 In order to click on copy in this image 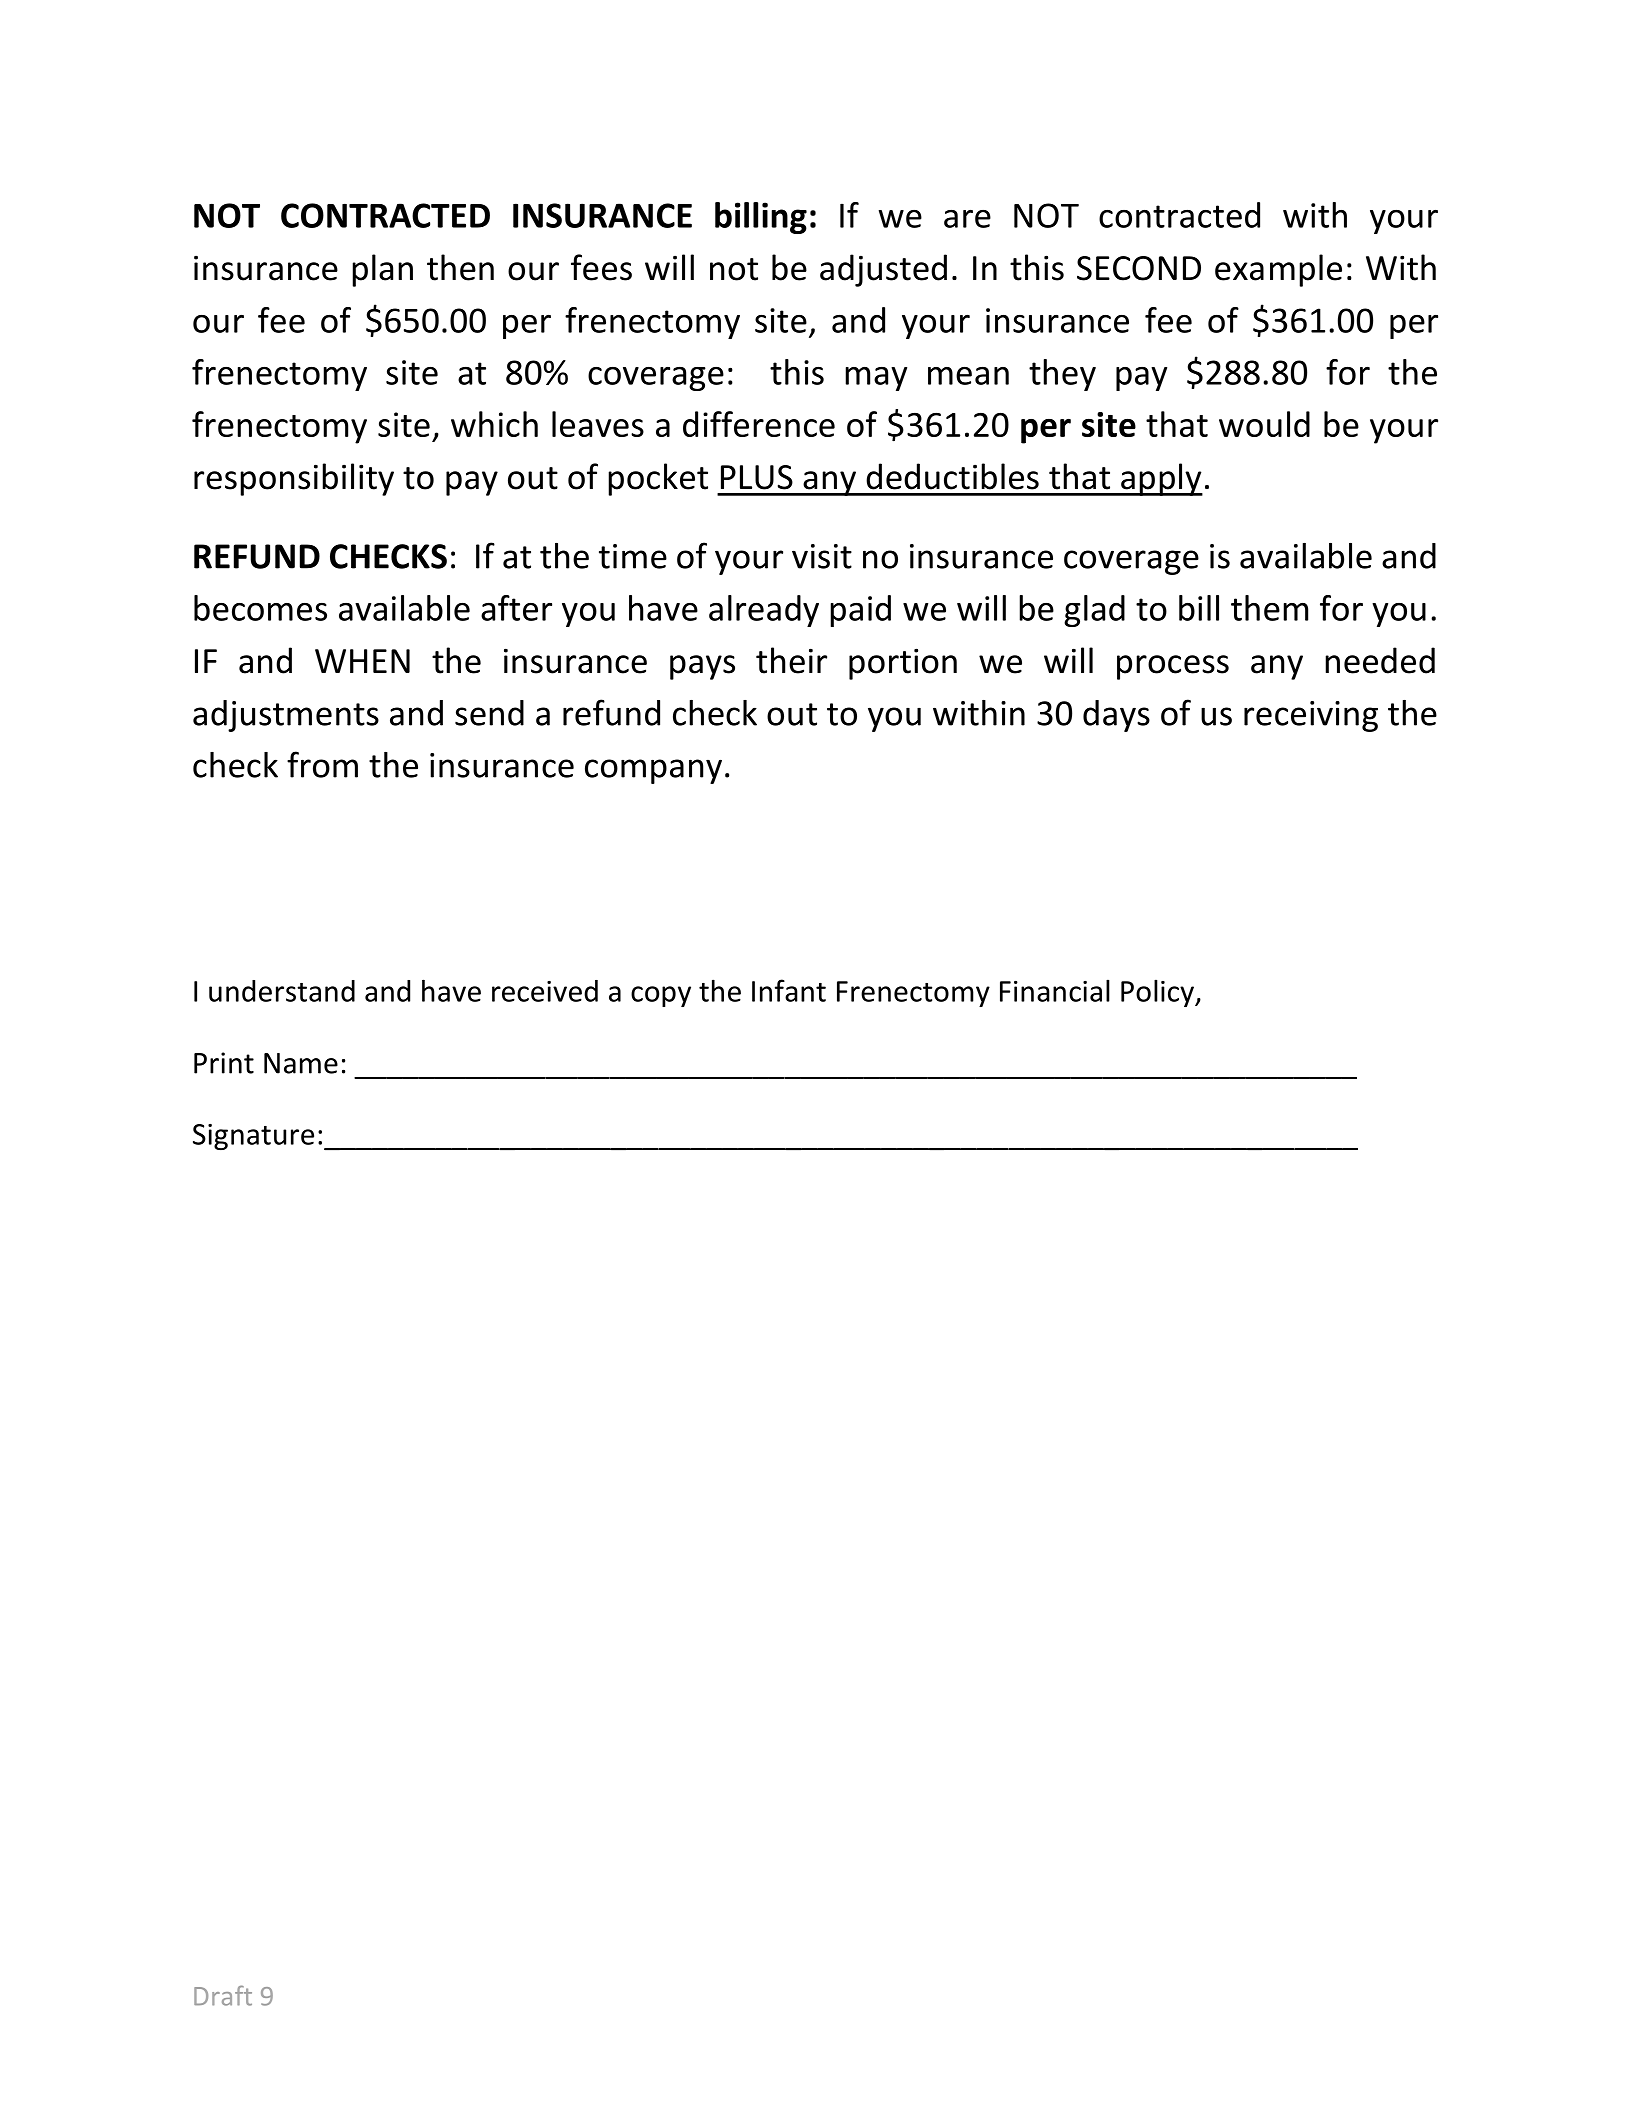, I will do `click(661, 996)`.
